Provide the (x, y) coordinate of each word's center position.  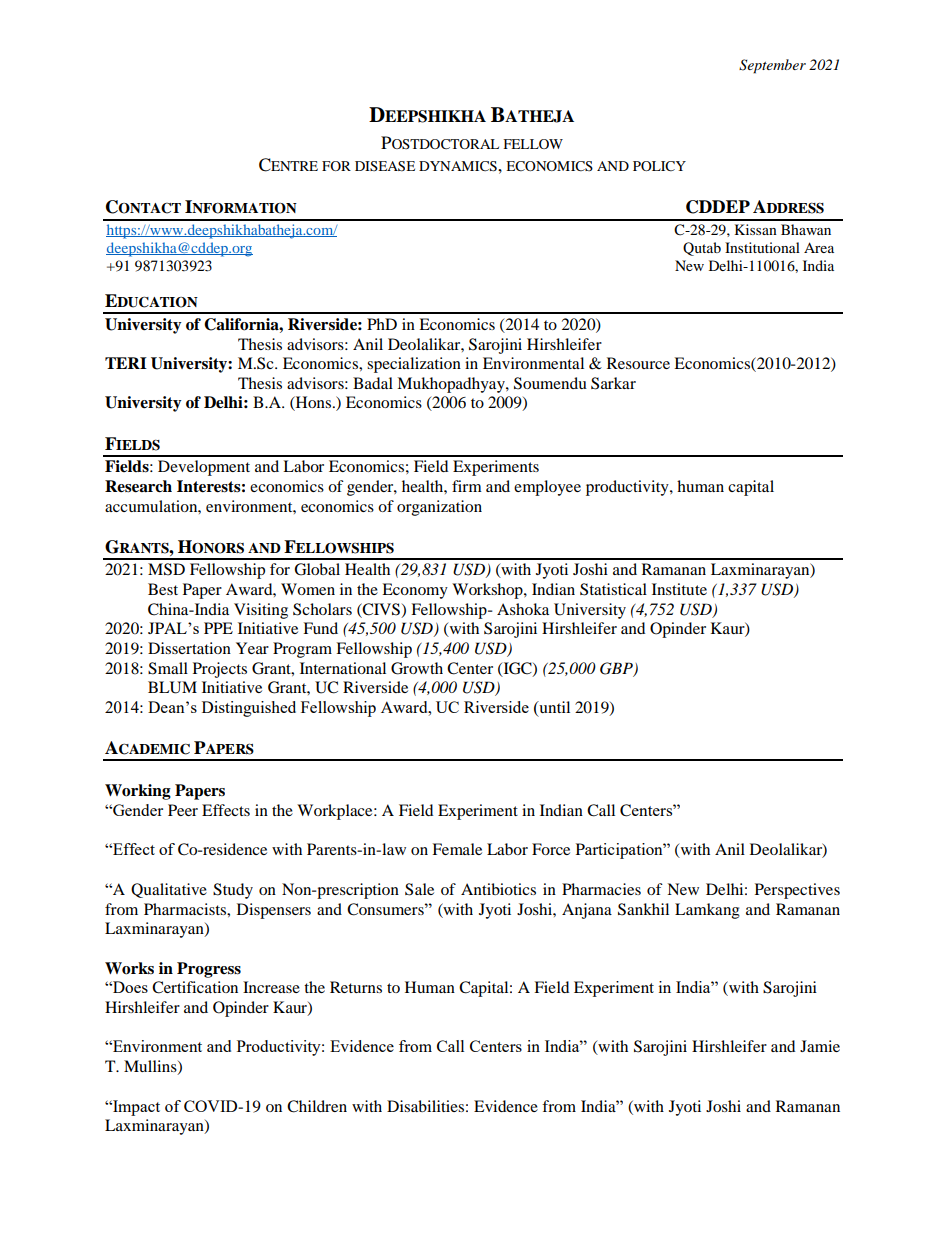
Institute (679, 589)
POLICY (659, 166)
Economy (415, 591)
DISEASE (385, 166)
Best (163, 589)
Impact (135, 1108)
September (772, 66)
